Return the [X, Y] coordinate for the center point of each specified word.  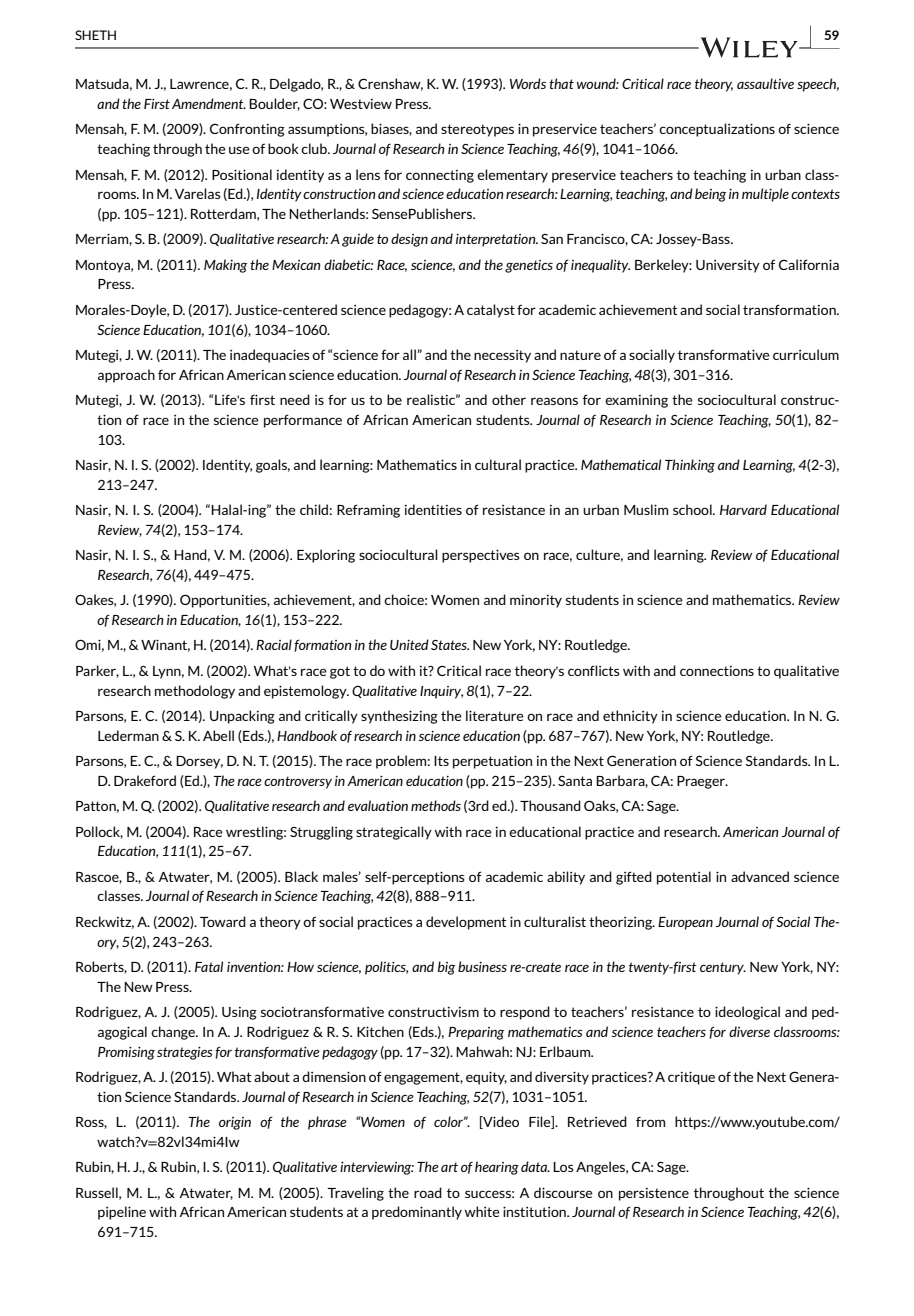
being [710, 195]
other [509, 399]
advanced [760, 876]
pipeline [122, 1213]
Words [528, 83]
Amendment [209, 103]
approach [126, 376]
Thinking [690, 466]
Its [441, 761]
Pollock [99, 832]
